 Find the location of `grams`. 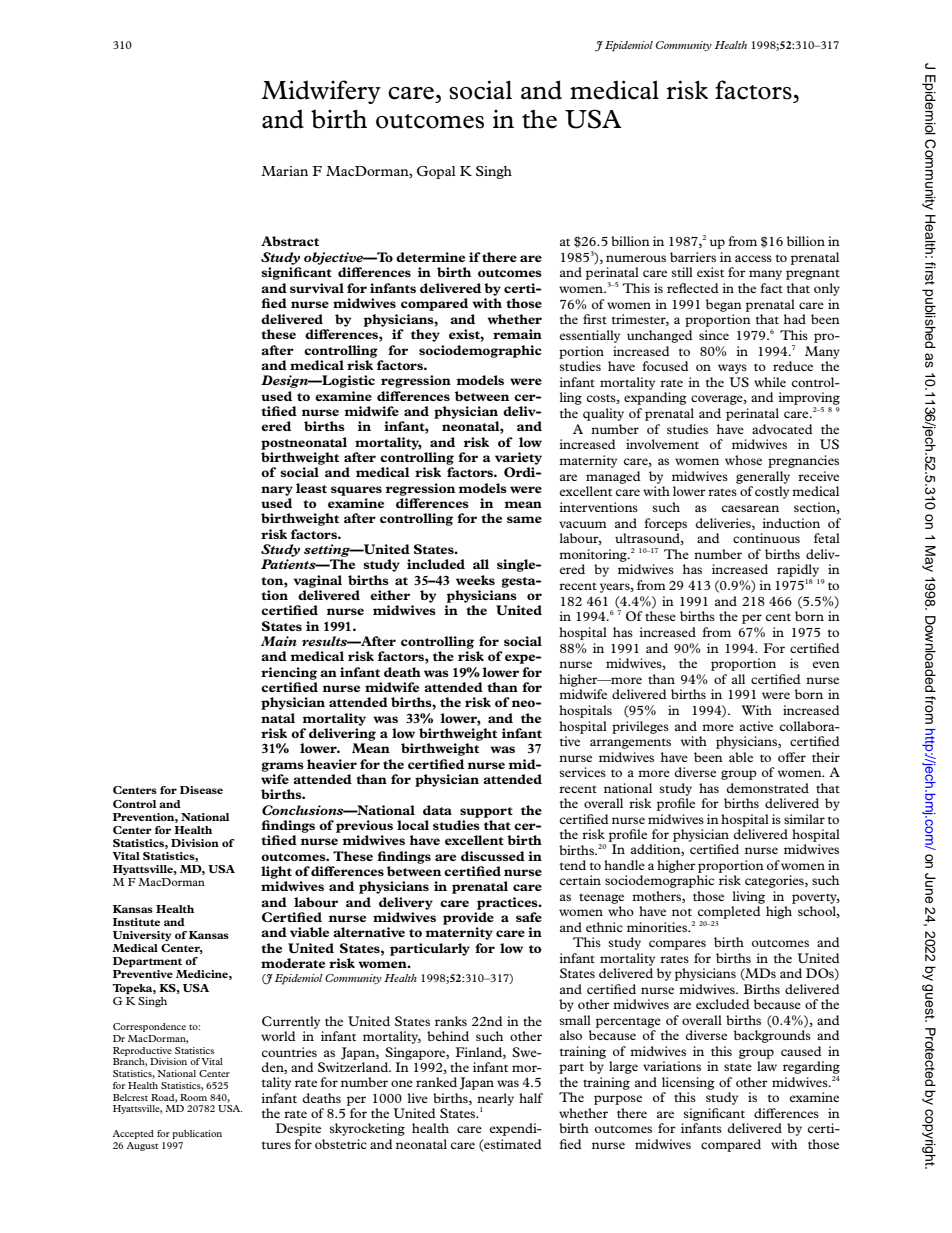

grams is located at coordinates (283, 767).
